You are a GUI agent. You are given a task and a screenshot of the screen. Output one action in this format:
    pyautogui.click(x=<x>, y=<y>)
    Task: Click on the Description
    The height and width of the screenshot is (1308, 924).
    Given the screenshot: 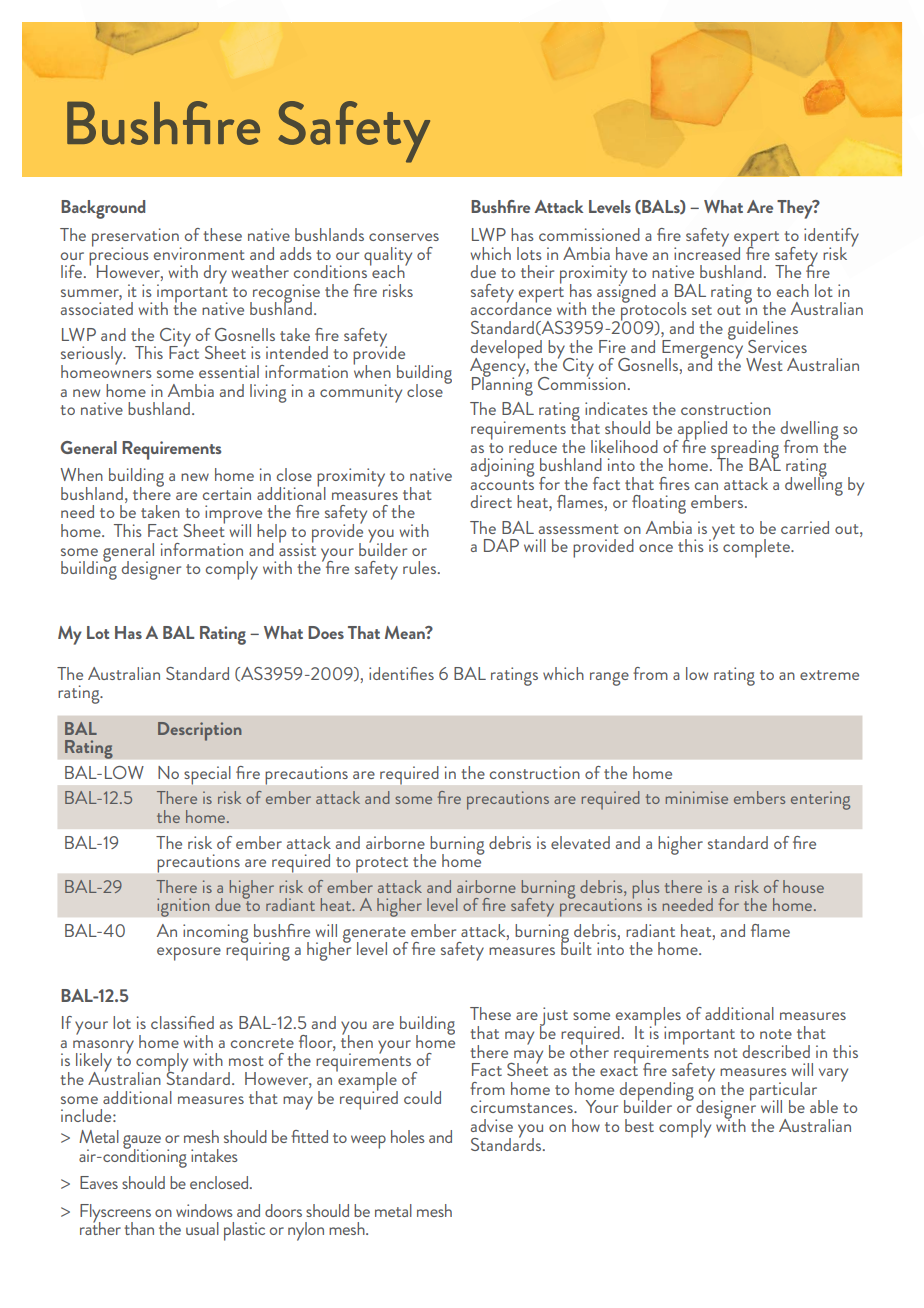 What is the action you would take?
    pyautogui.click(x=200, y=731)
